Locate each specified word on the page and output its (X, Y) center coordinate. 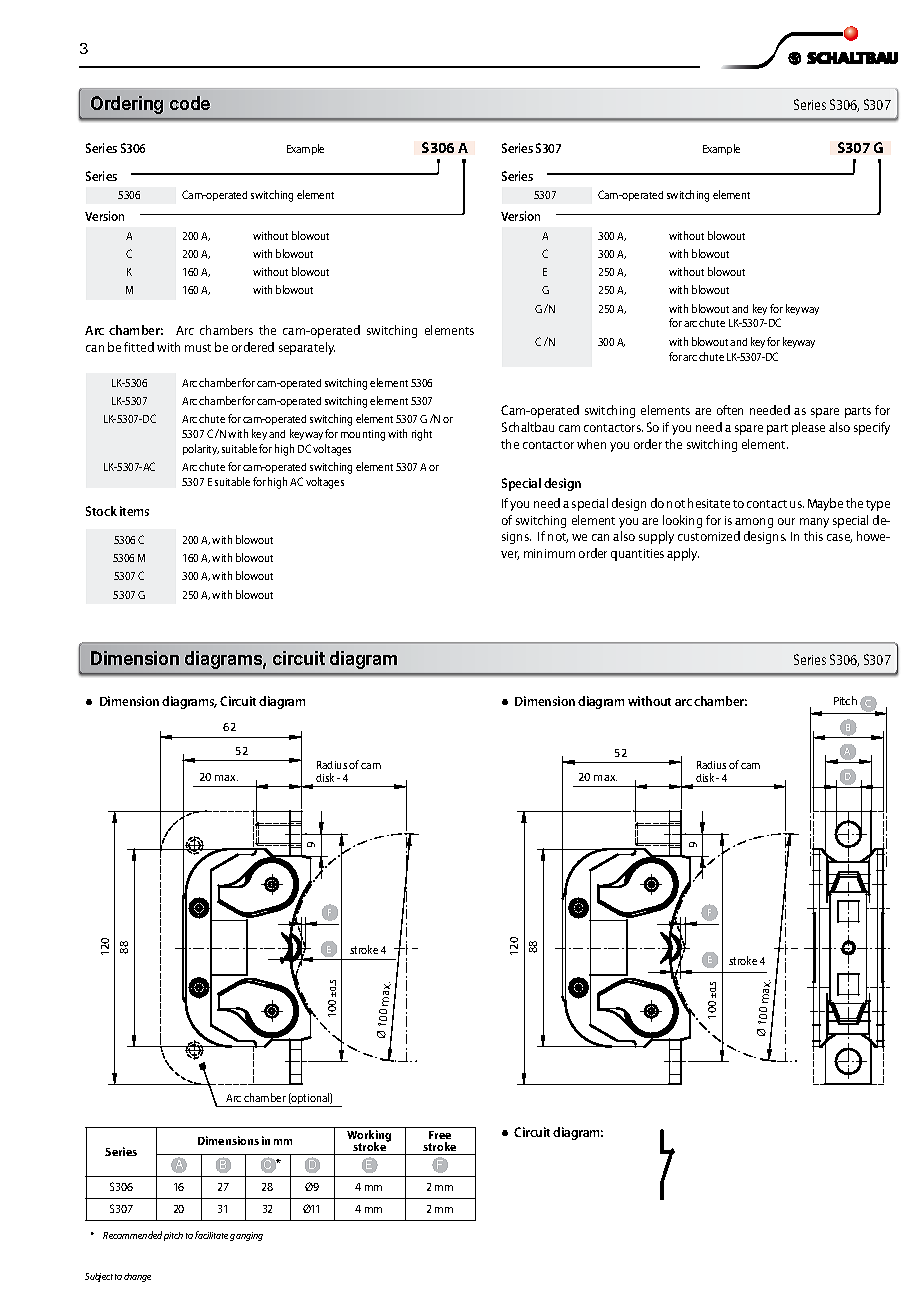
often (730, 410)
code (190, 103)
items (134, 511)
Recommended (132, 1235)
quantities (637, 555)
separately (307, 348)
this (813, 536)
